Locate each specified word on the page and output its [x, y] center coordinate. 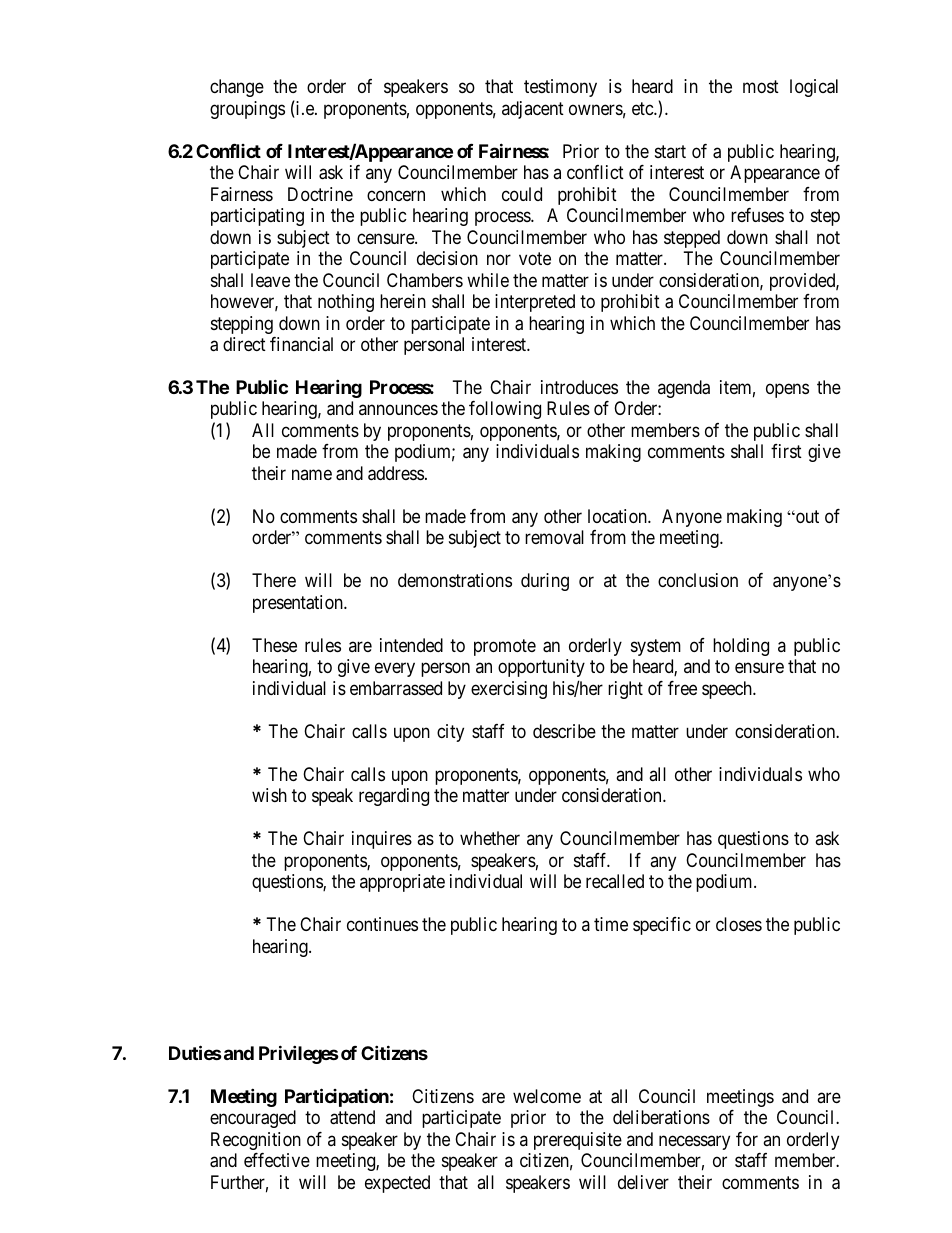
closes [739, 924]
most [761, 86]
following [505, 410]
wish [269, 795]
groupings [247, 110]
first [786, 451]
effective [277, 1160]
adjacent [533, 110]
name [312, 474]
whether [490, 838]
